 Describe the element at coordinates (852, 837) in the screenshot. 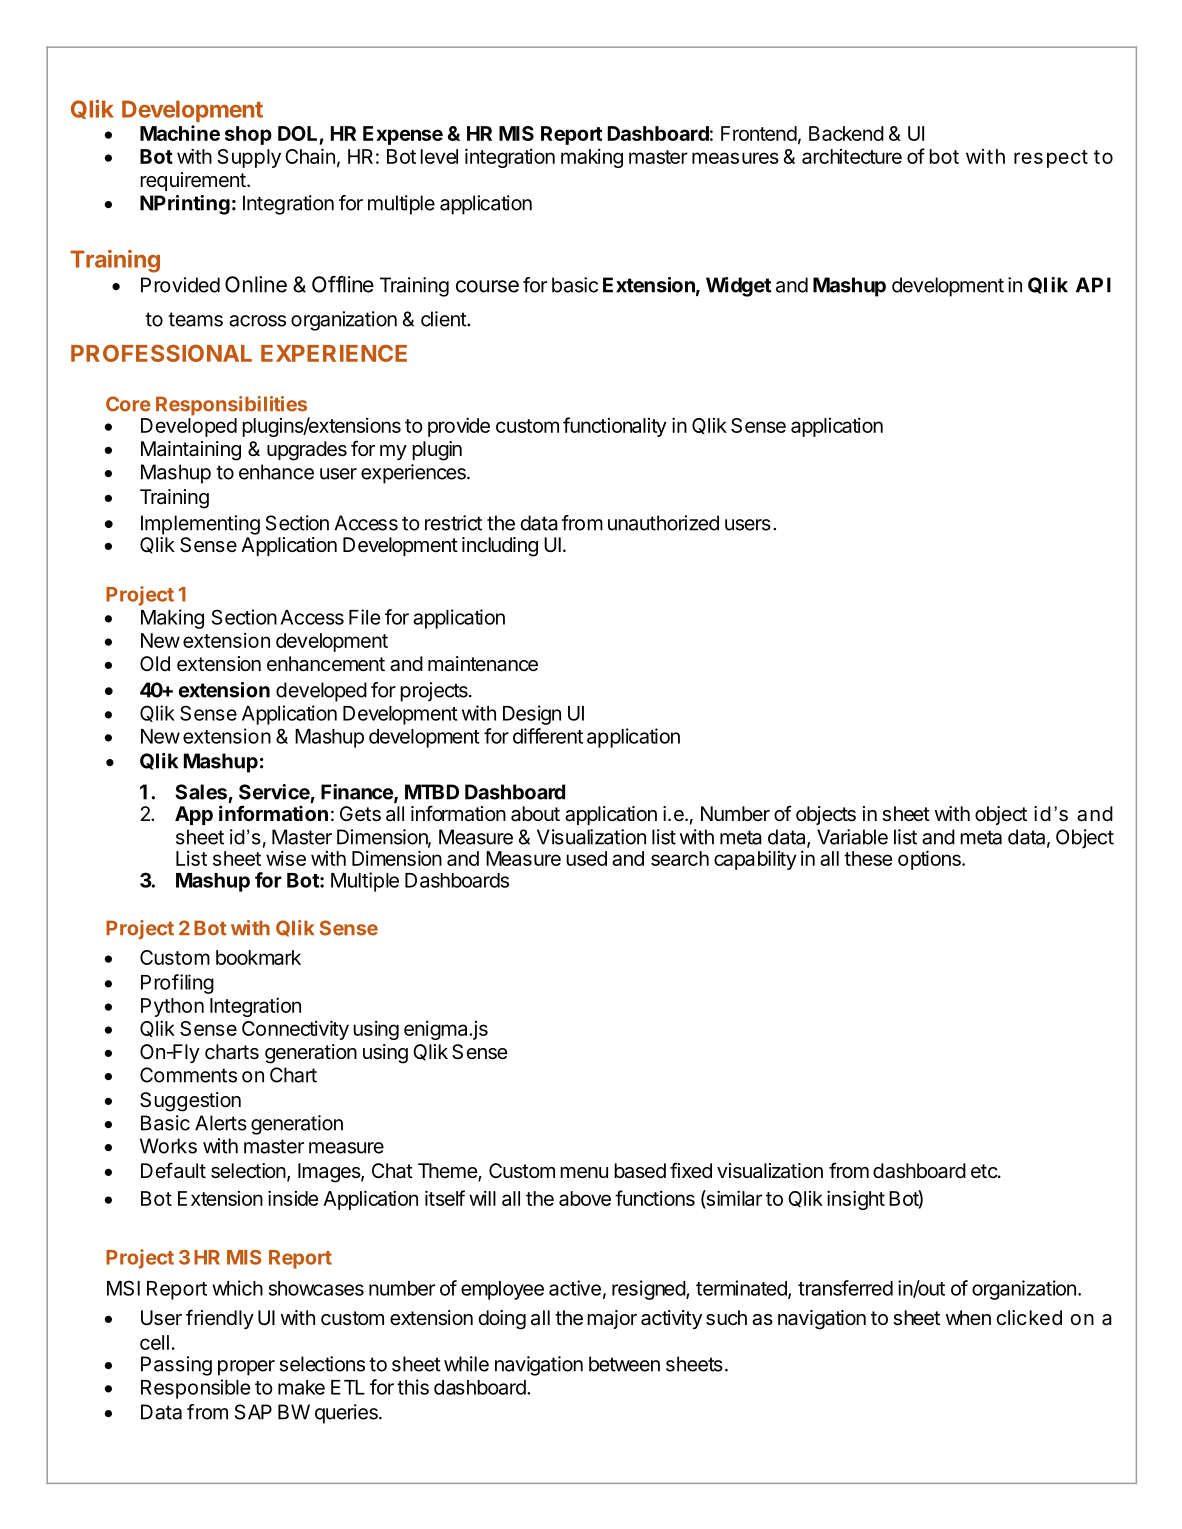

I see `Variable` at that location.
